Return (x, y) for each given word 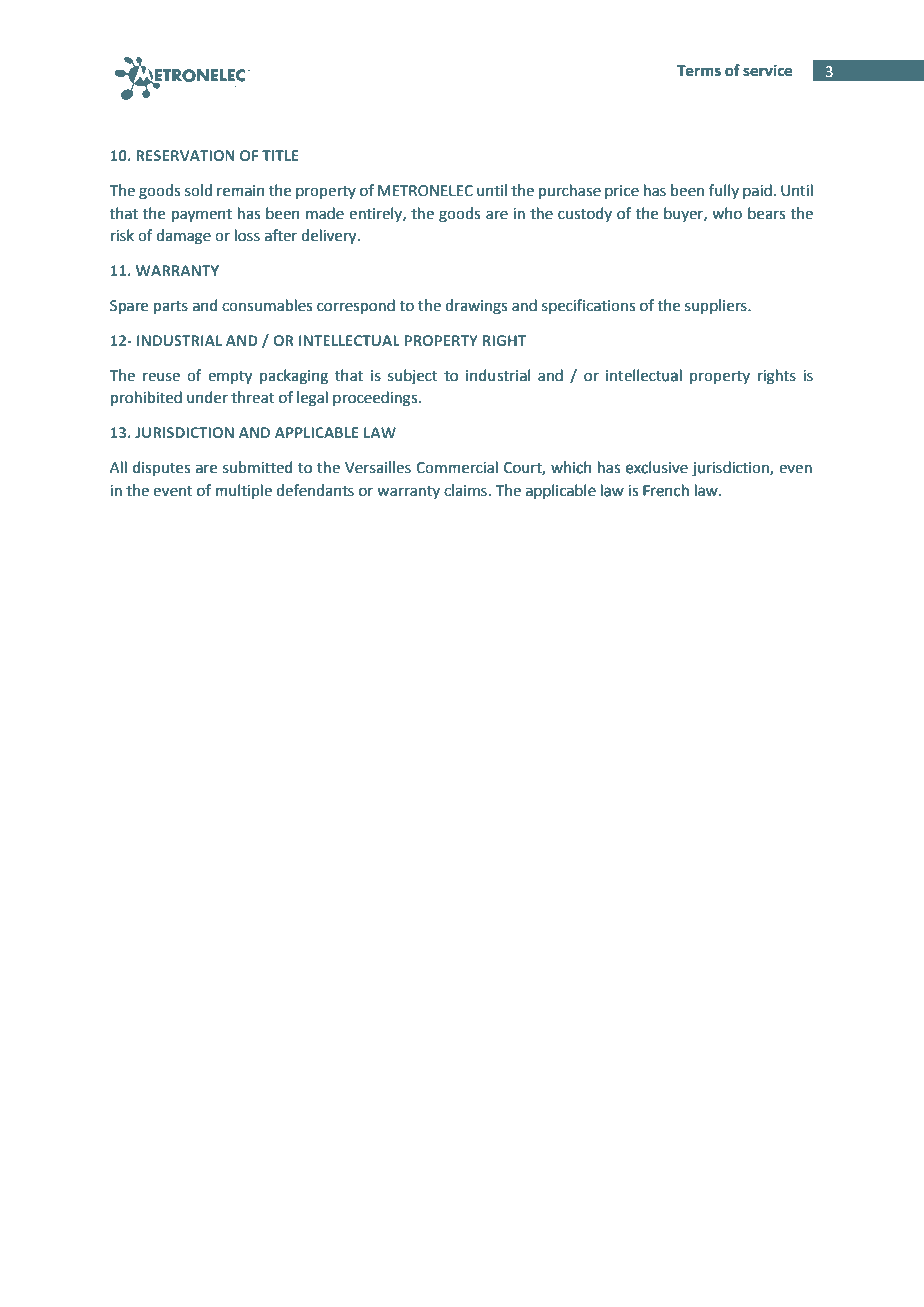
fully (724, 191)
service (767, 71)
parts (171, 307)
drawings (476, 307)
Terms (699, 71)
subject (413, 376)
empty (230, 377)
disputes (161, 468)
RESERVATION (185, 155)
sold (198, 190)
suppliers (717, 306)
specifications (588, 306)
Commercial (457, 467)
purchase (570, 191)
